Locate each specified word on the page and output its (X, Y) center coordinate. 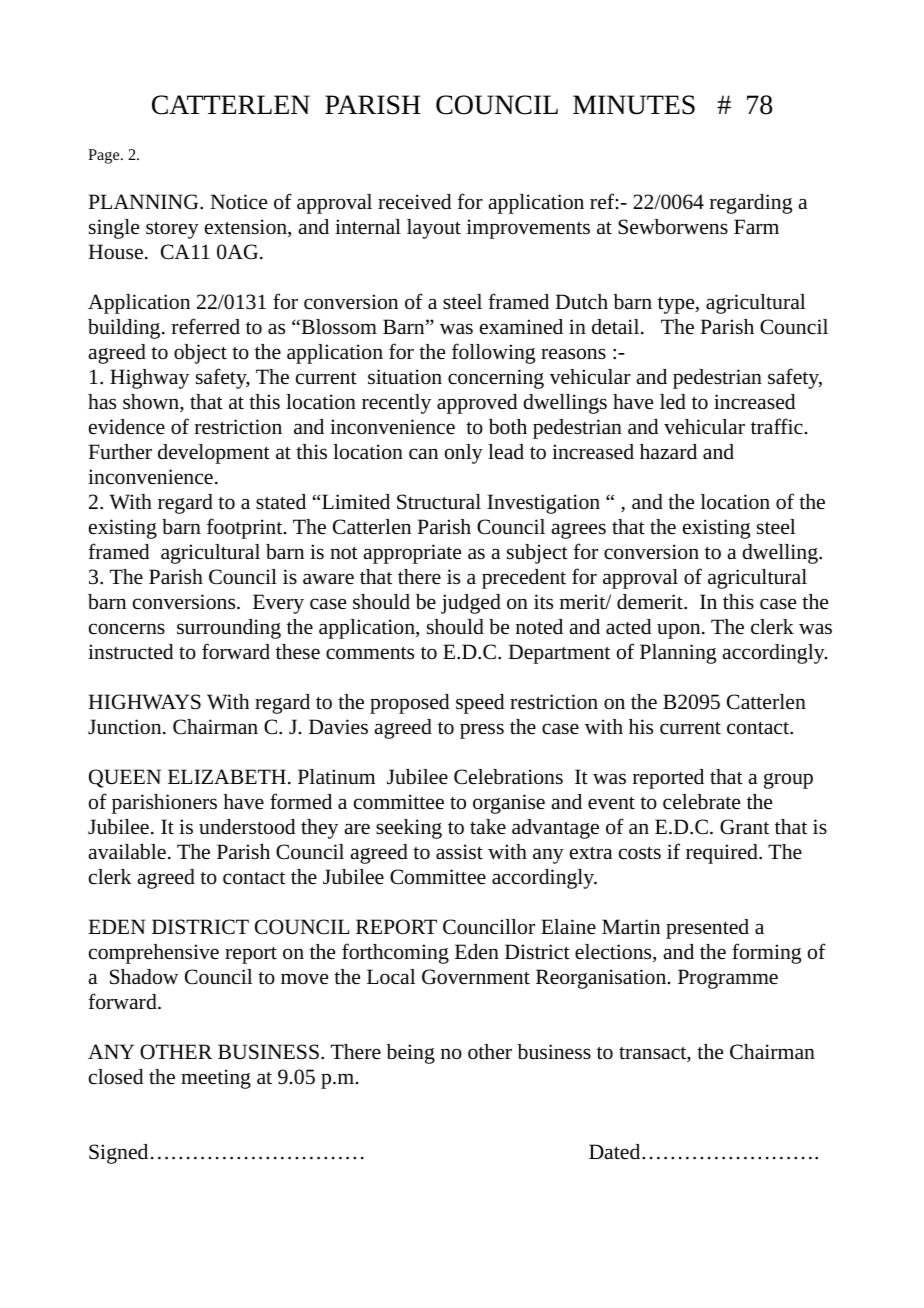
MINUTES (634, 105)
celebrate (701, 802)
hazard (668, 451)
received (414, 202)
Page (105, 156)
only (464, 454)
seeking (409, 829)
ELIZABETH (227, 776)
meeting (216, 1079)
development (214, 454)
